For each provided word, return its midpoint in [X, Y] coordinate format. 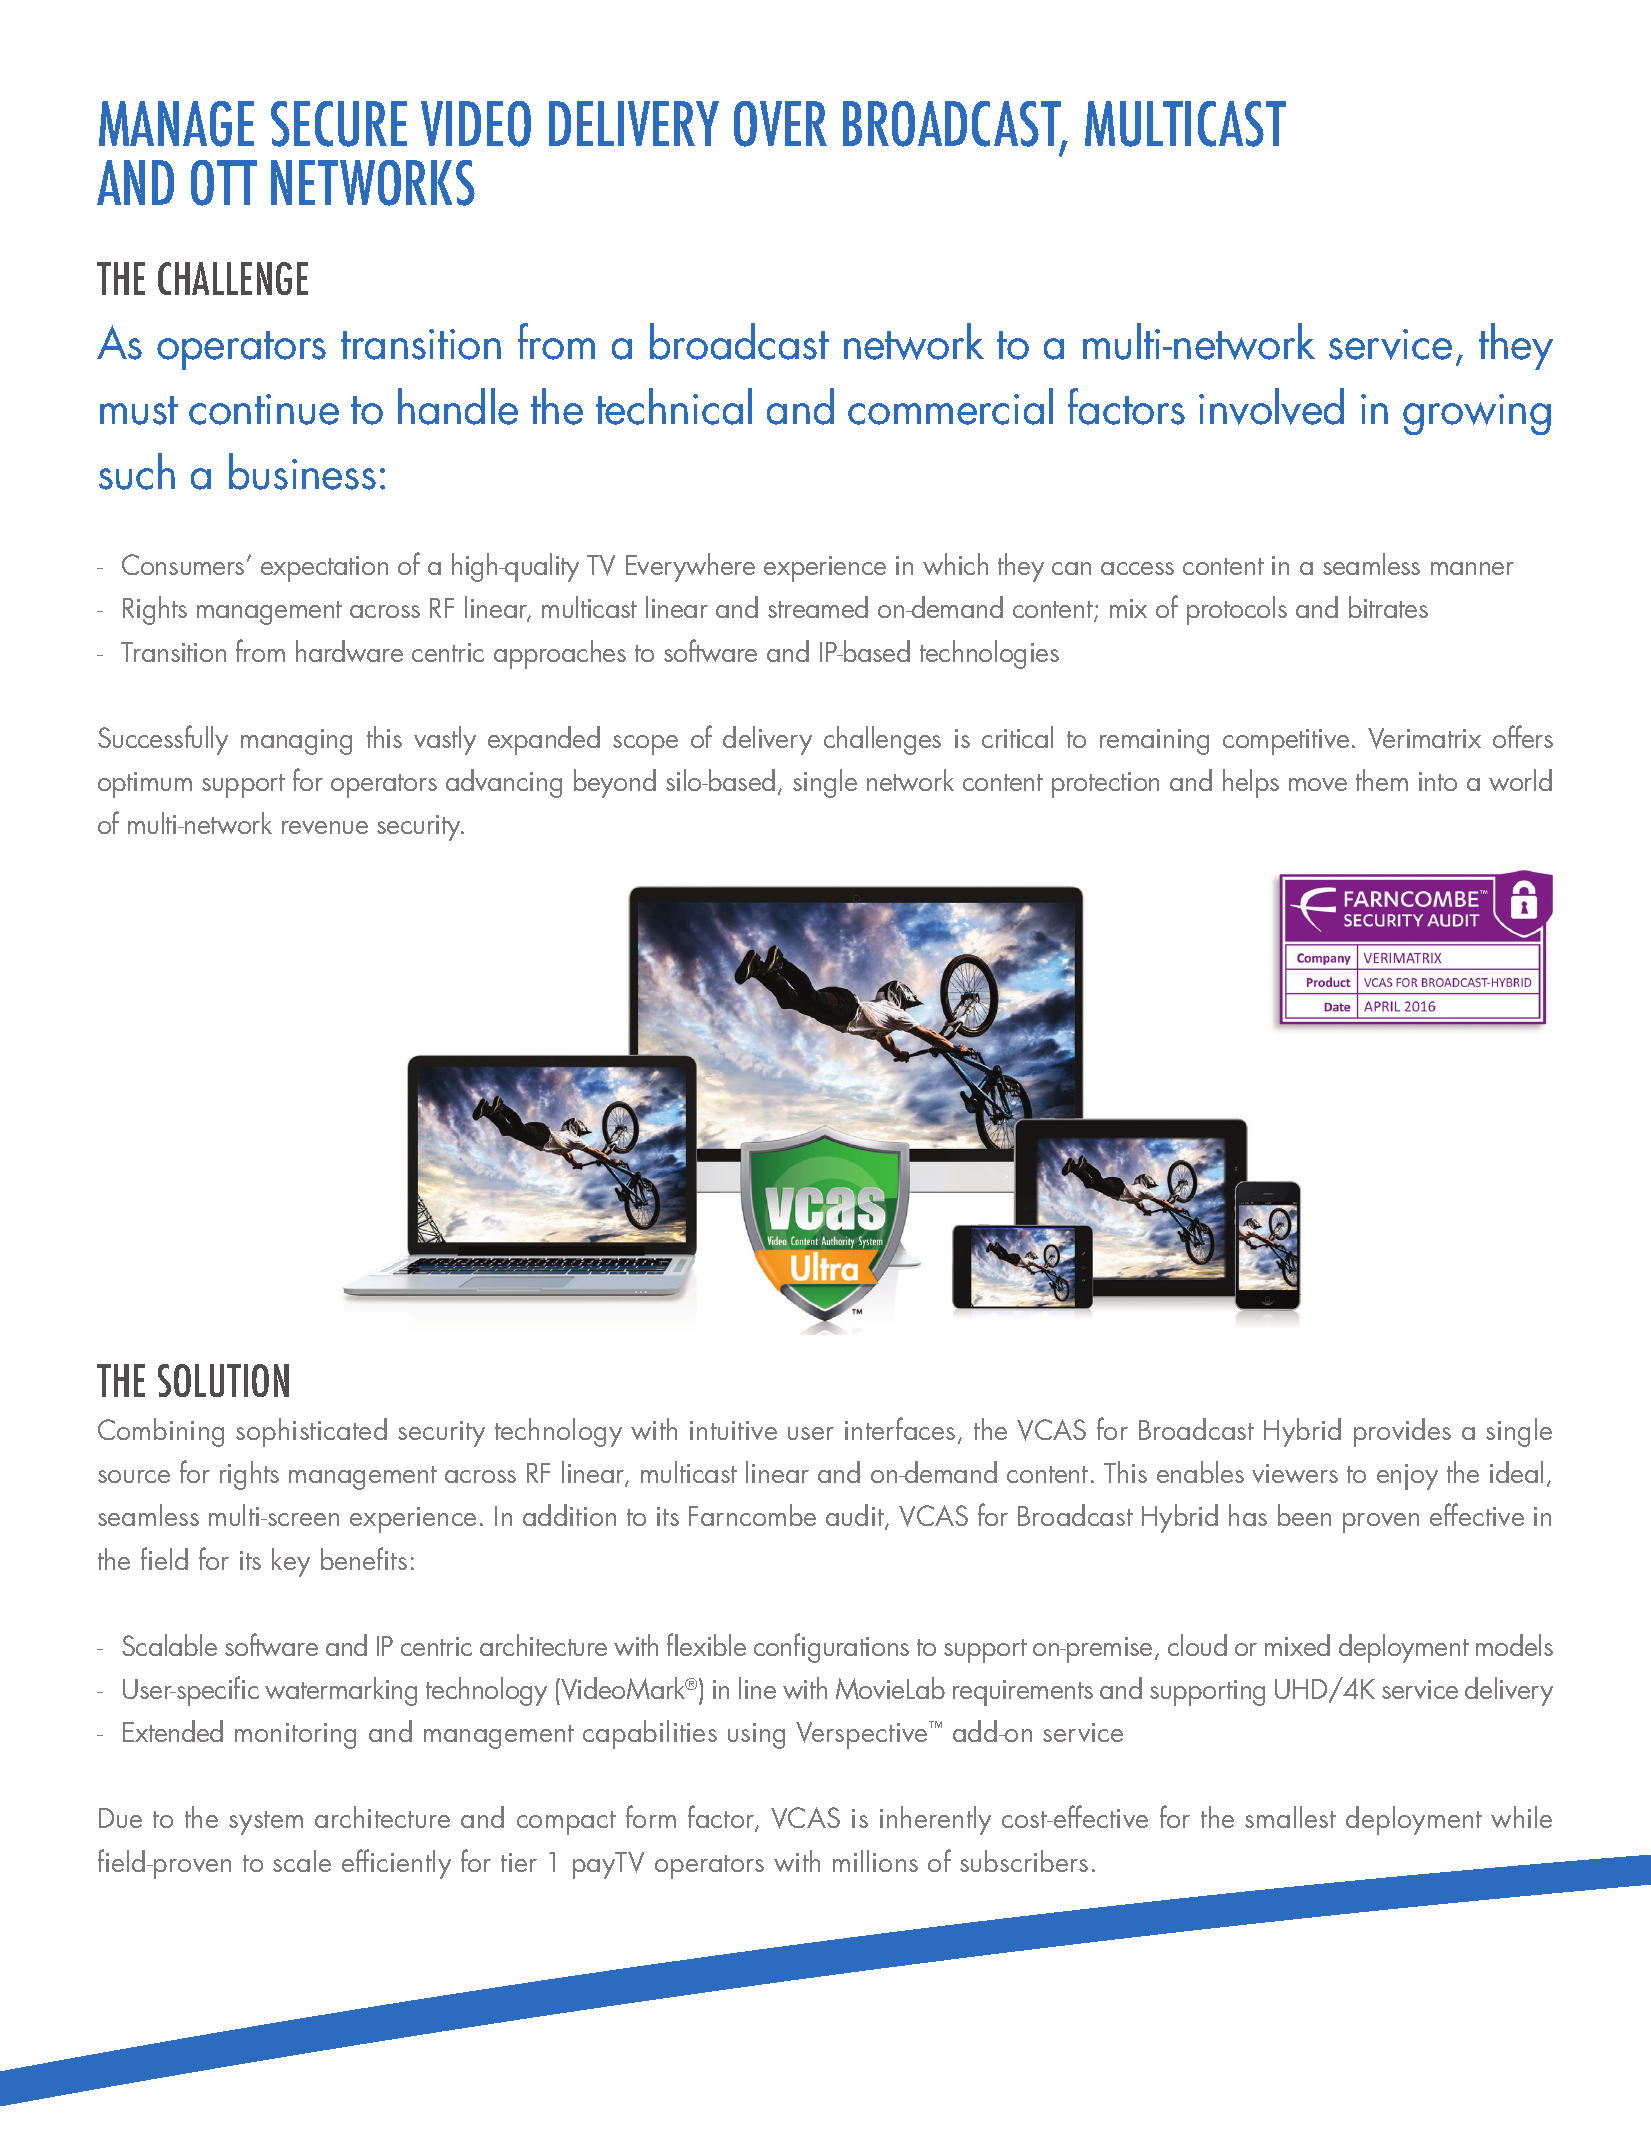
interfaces [900, 1428]
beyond [615, 783]
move [1318, 784]
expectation [324, 569]
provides [1402, 1432]
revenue [325, 827]
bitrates [1388, 607]
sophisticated [311, 1432]
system [266, 1823]
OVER [780, 124]
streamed [818, 607]
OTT [224, 183]
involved [1271, 406]
